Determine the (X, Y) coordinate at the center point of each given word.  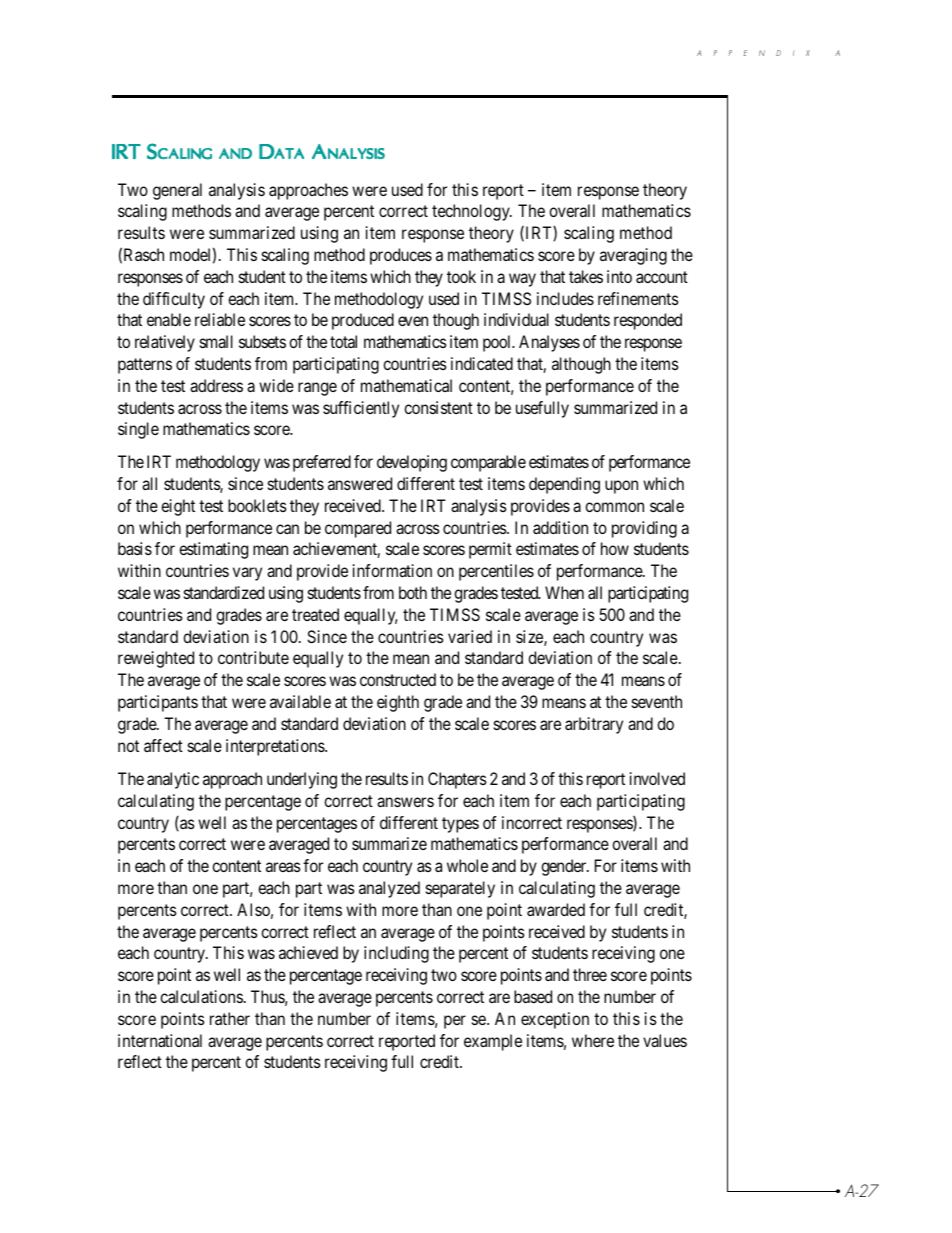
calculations (201, 996)
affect (163, 745)
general (177, 191)
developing (412, 463)
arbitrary (594, 725)
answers (405, 802)
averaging (633, 256)
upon (621, 487)
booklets (257, 505)
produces (401, 256)
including (396, 954)
